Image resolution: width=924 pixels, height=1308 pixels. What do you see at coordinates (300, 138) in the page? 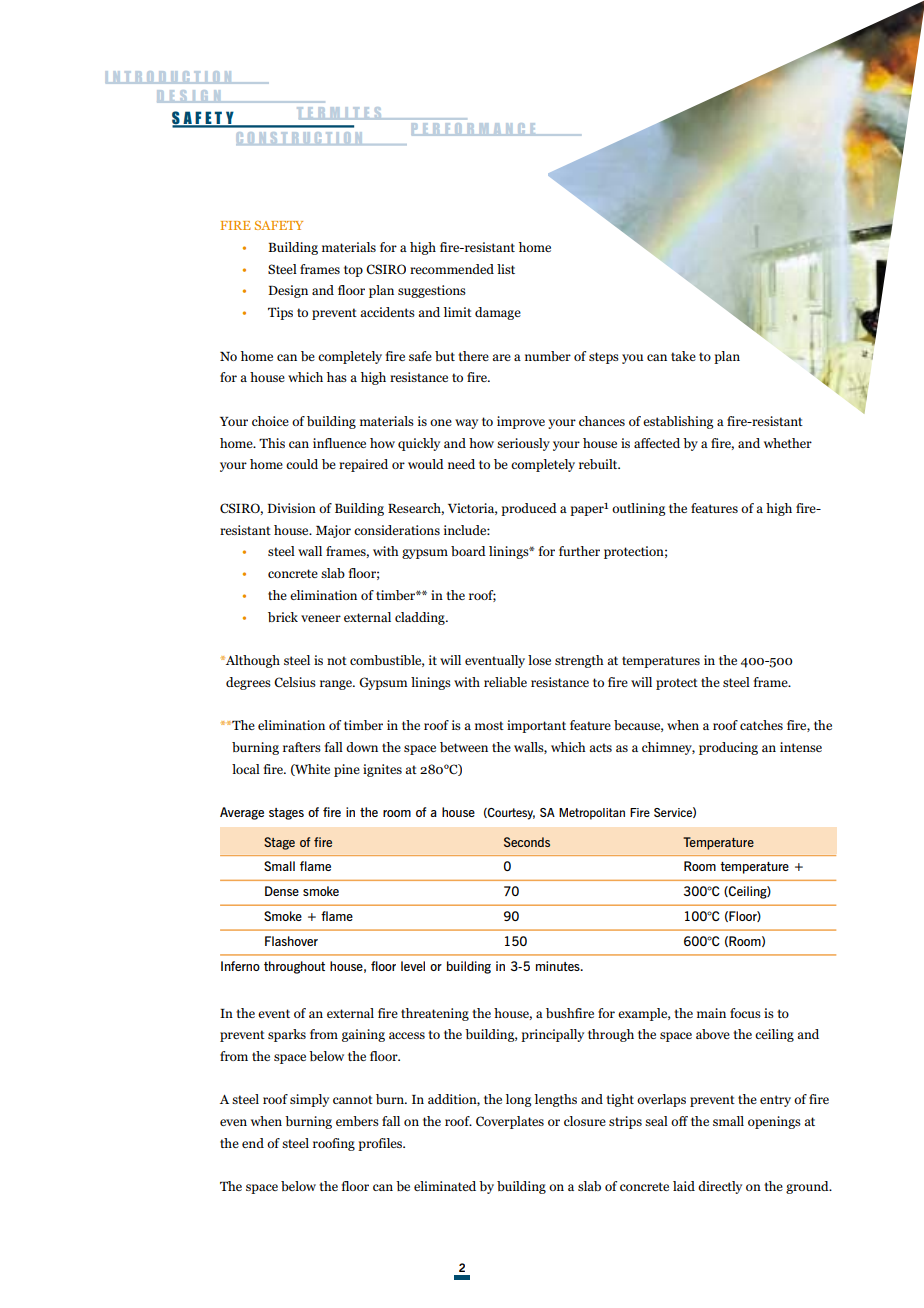
I see `CONSTRUCTION` at bounding box center [300, 138].
